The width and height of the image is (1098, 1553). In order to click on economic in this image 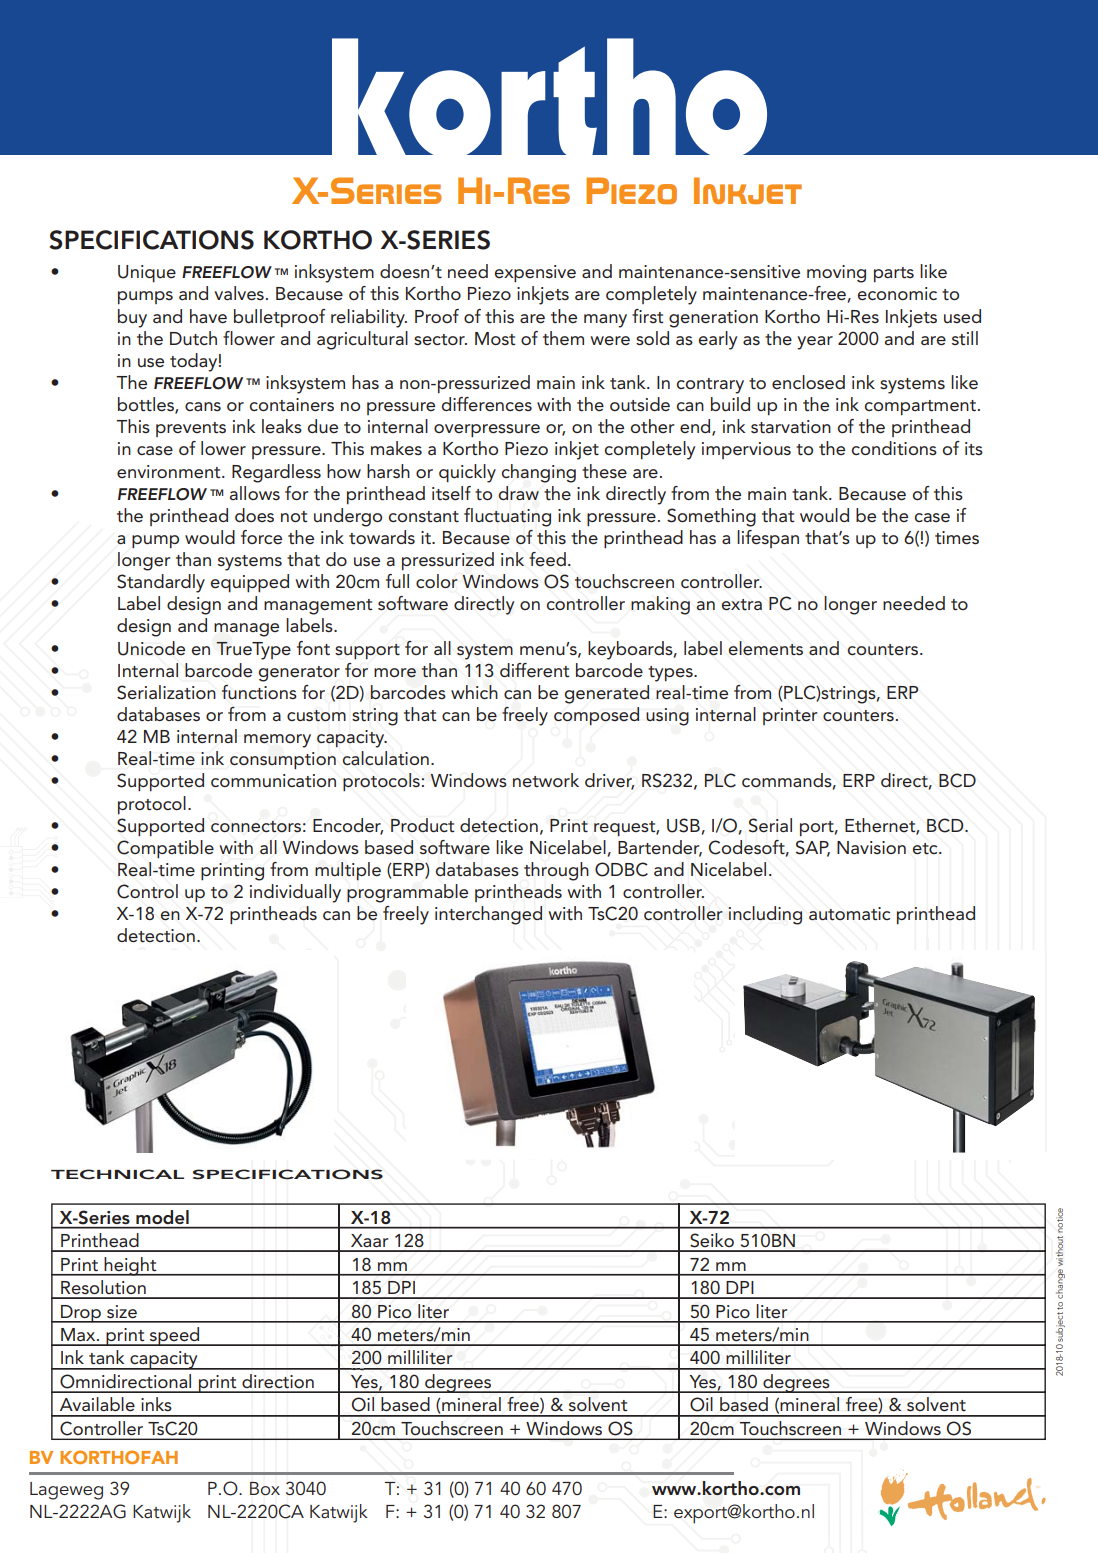, I will do `click(897, 293)`.
